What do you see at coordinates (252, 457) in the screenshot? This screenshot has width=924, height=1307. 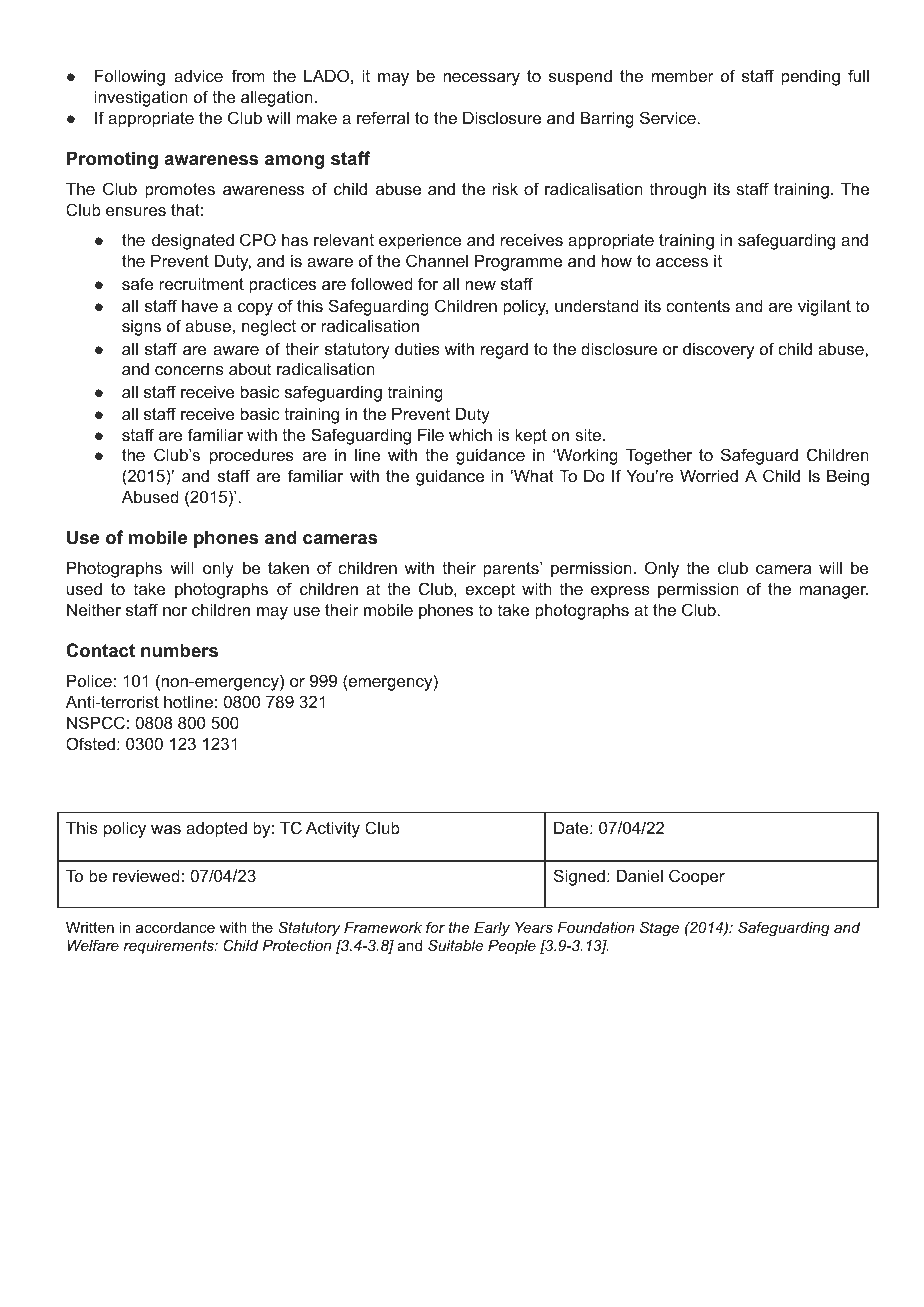 I see `procedures` at bounding box center [252, 457].
